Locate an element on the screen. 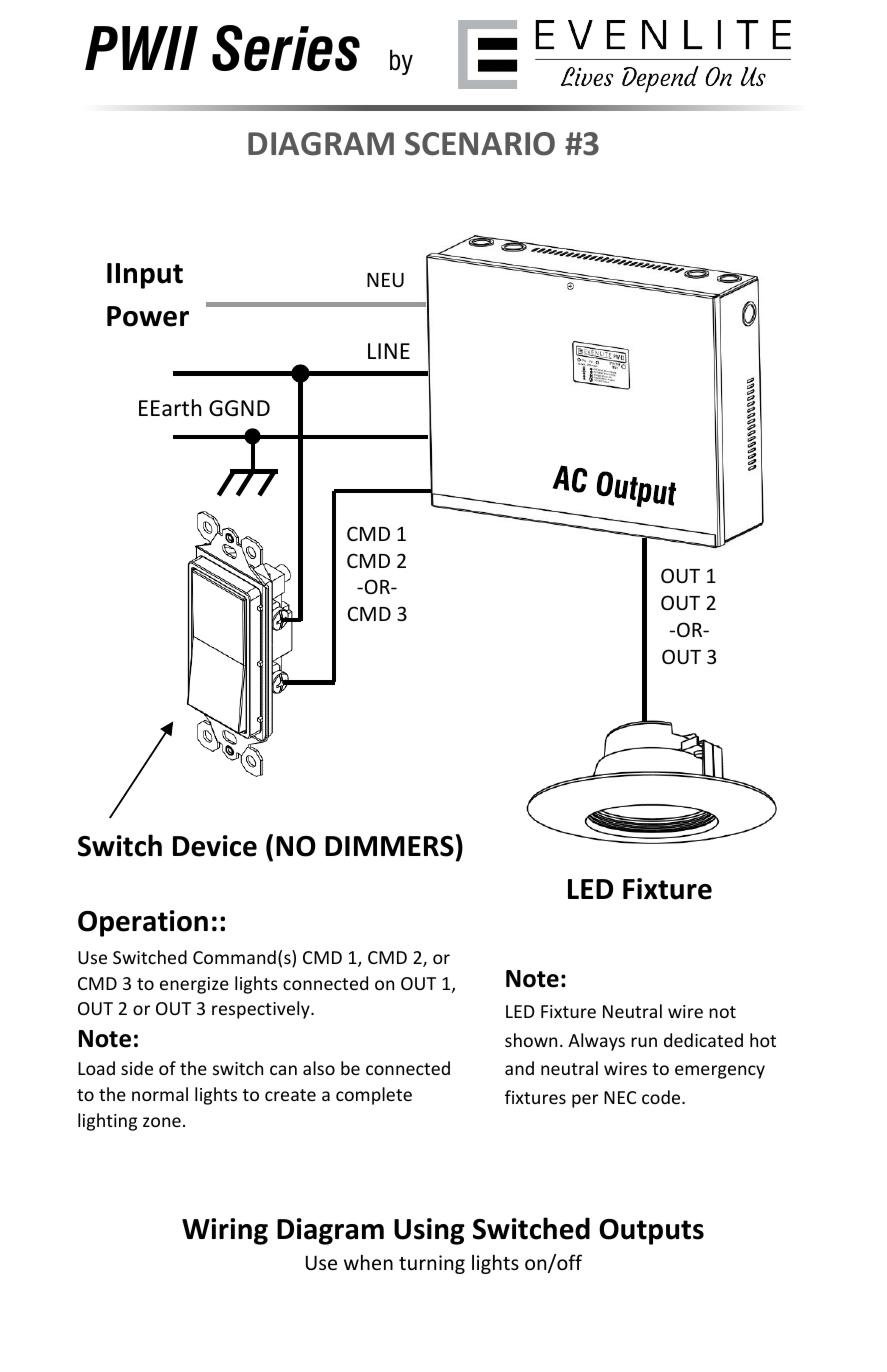  dedicated is located at coordinates (703, 1040).
